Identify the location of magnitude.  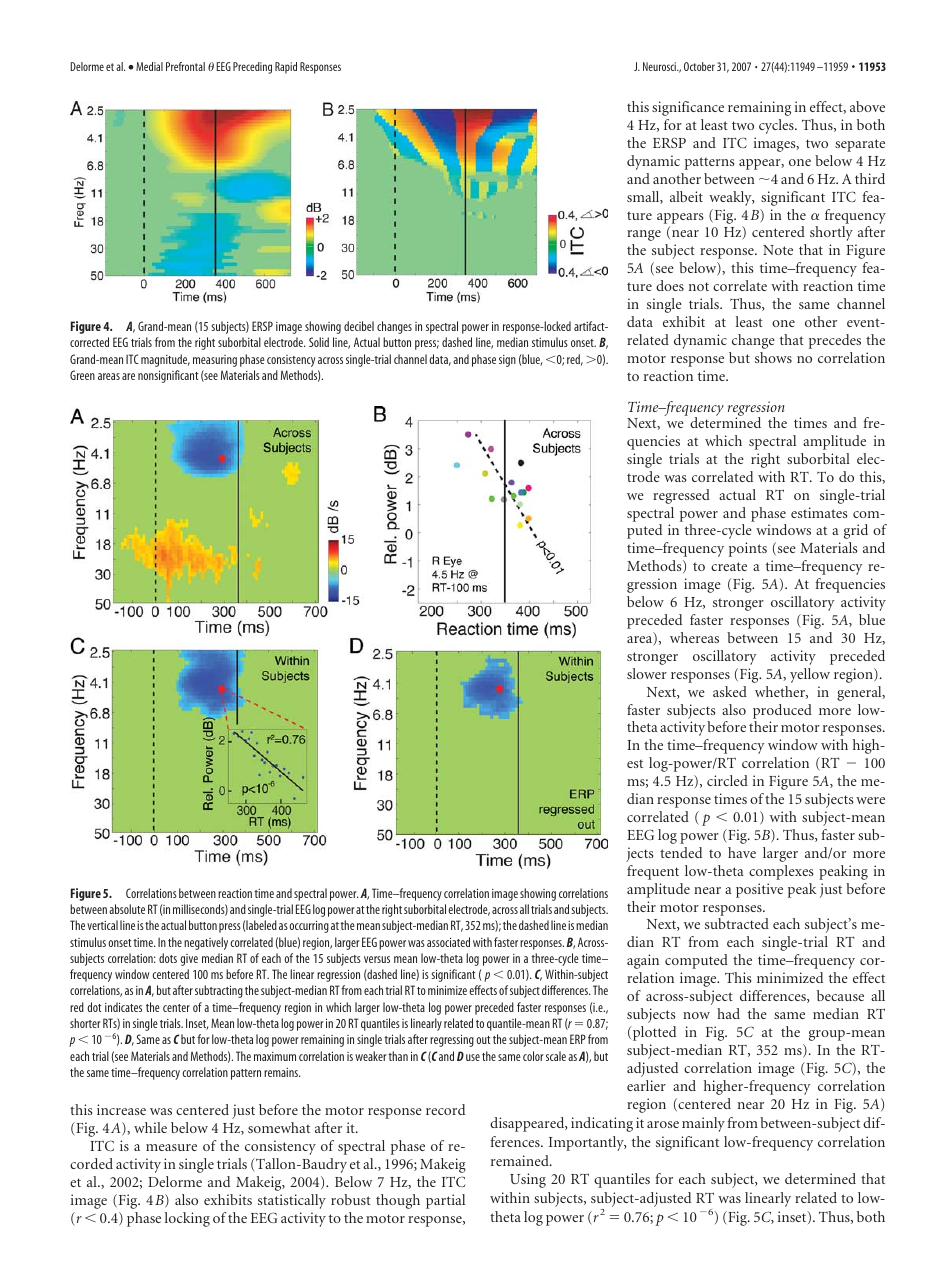
(165, 360).
